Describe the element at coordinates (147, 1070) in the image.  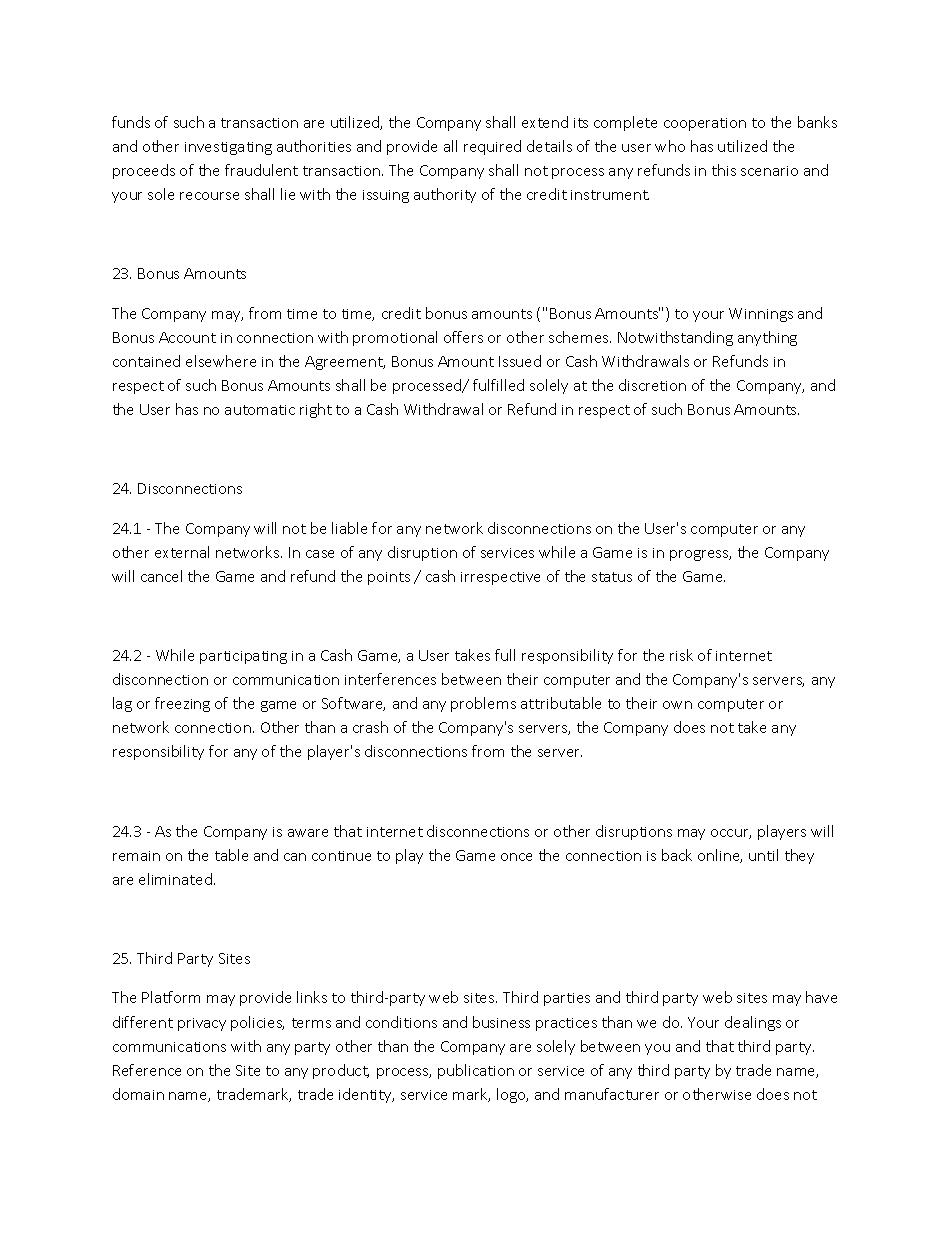
I see `Reference` at that location.
